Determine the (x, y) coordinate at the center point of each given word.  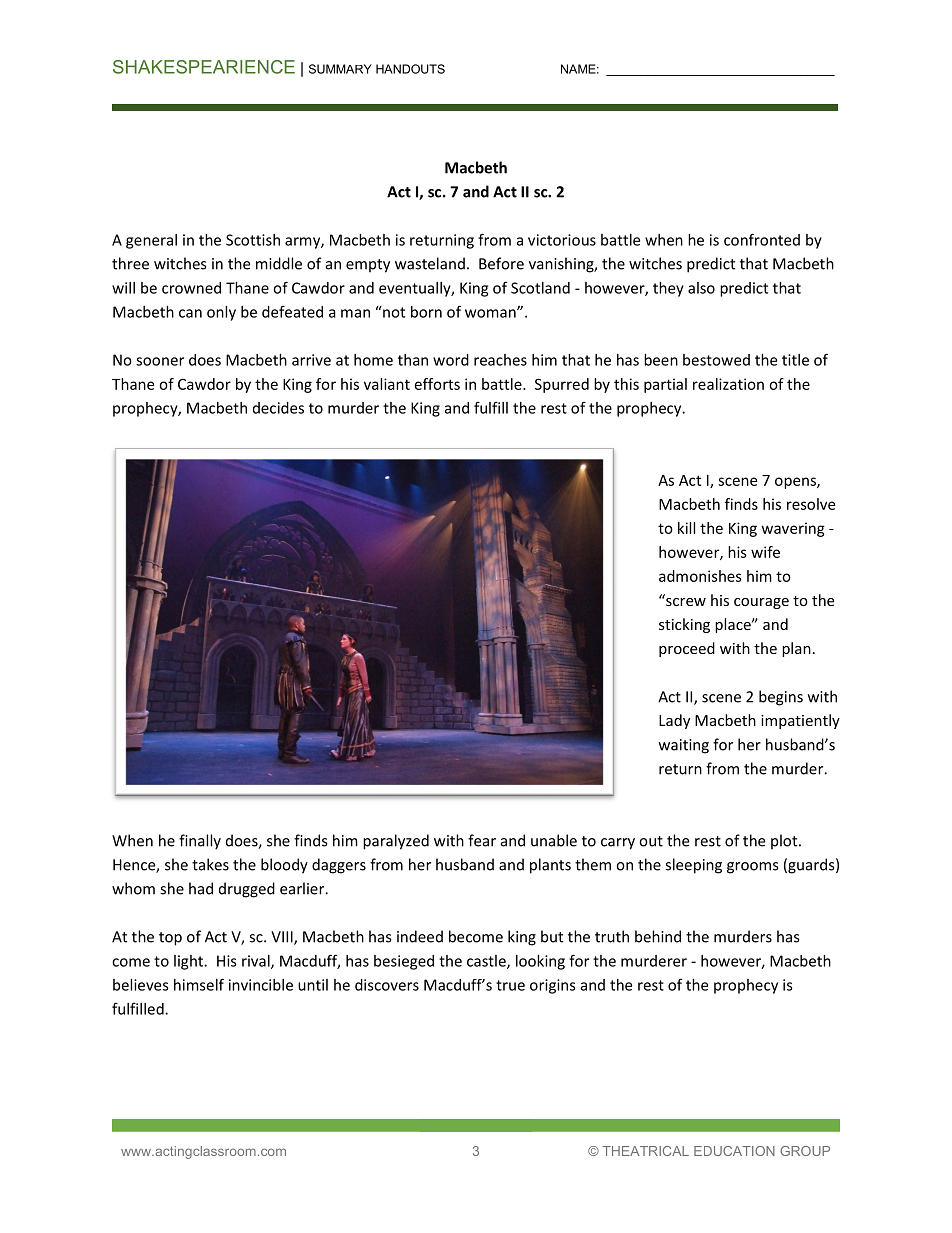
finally (200, 842)
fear (482, 840)
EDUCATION (734, 1151)
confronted (762, 239)
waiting (684, 746)
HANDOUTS (410, 69)
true (510, 985)
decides (278, 408)
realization (728, 384)
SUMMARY (340, 69)
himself (199, 984)
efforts (437, 384)
